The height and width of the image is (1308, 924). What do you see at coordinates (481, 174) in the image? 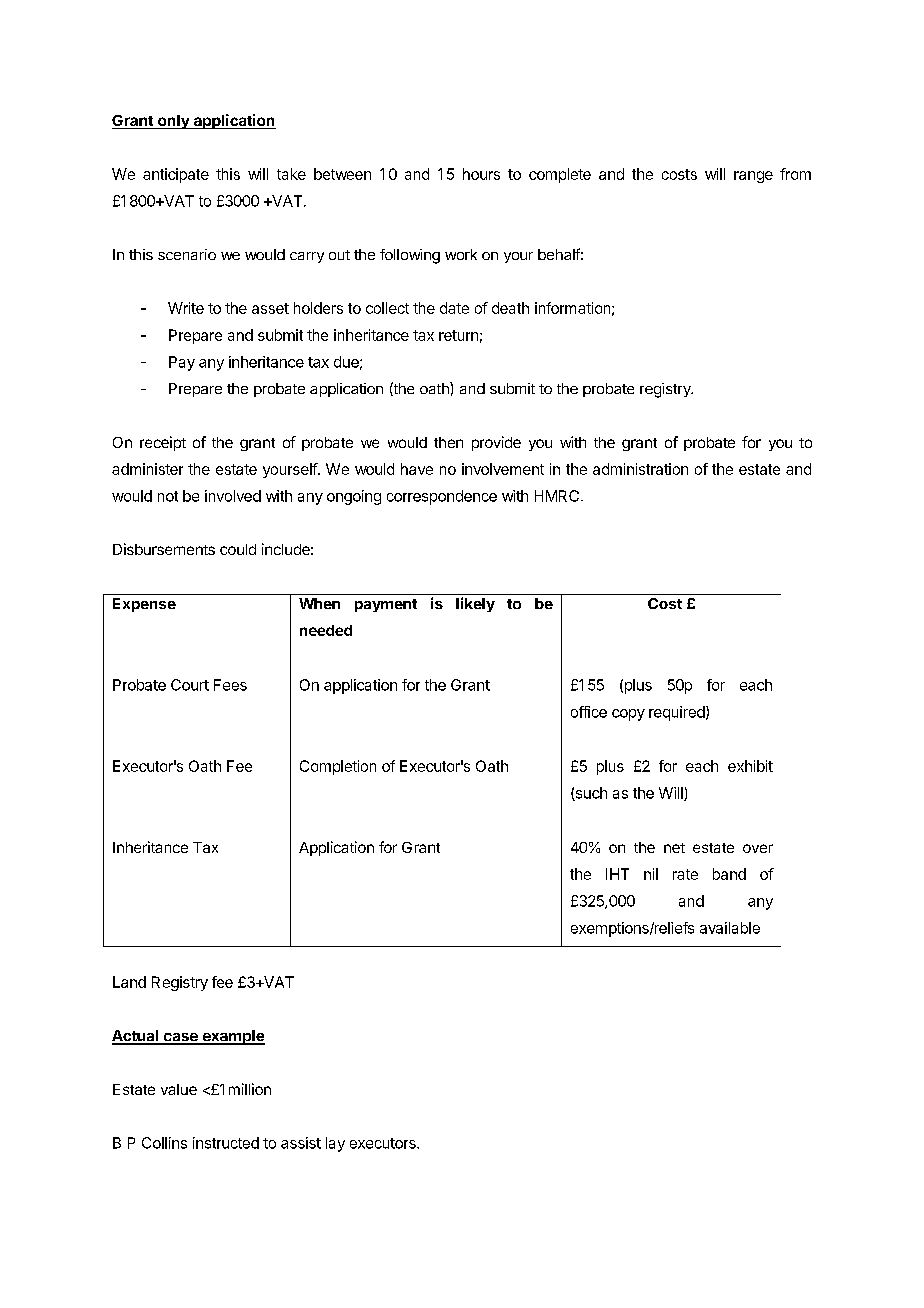
I see `hours` at bounding box center [481, 174].
